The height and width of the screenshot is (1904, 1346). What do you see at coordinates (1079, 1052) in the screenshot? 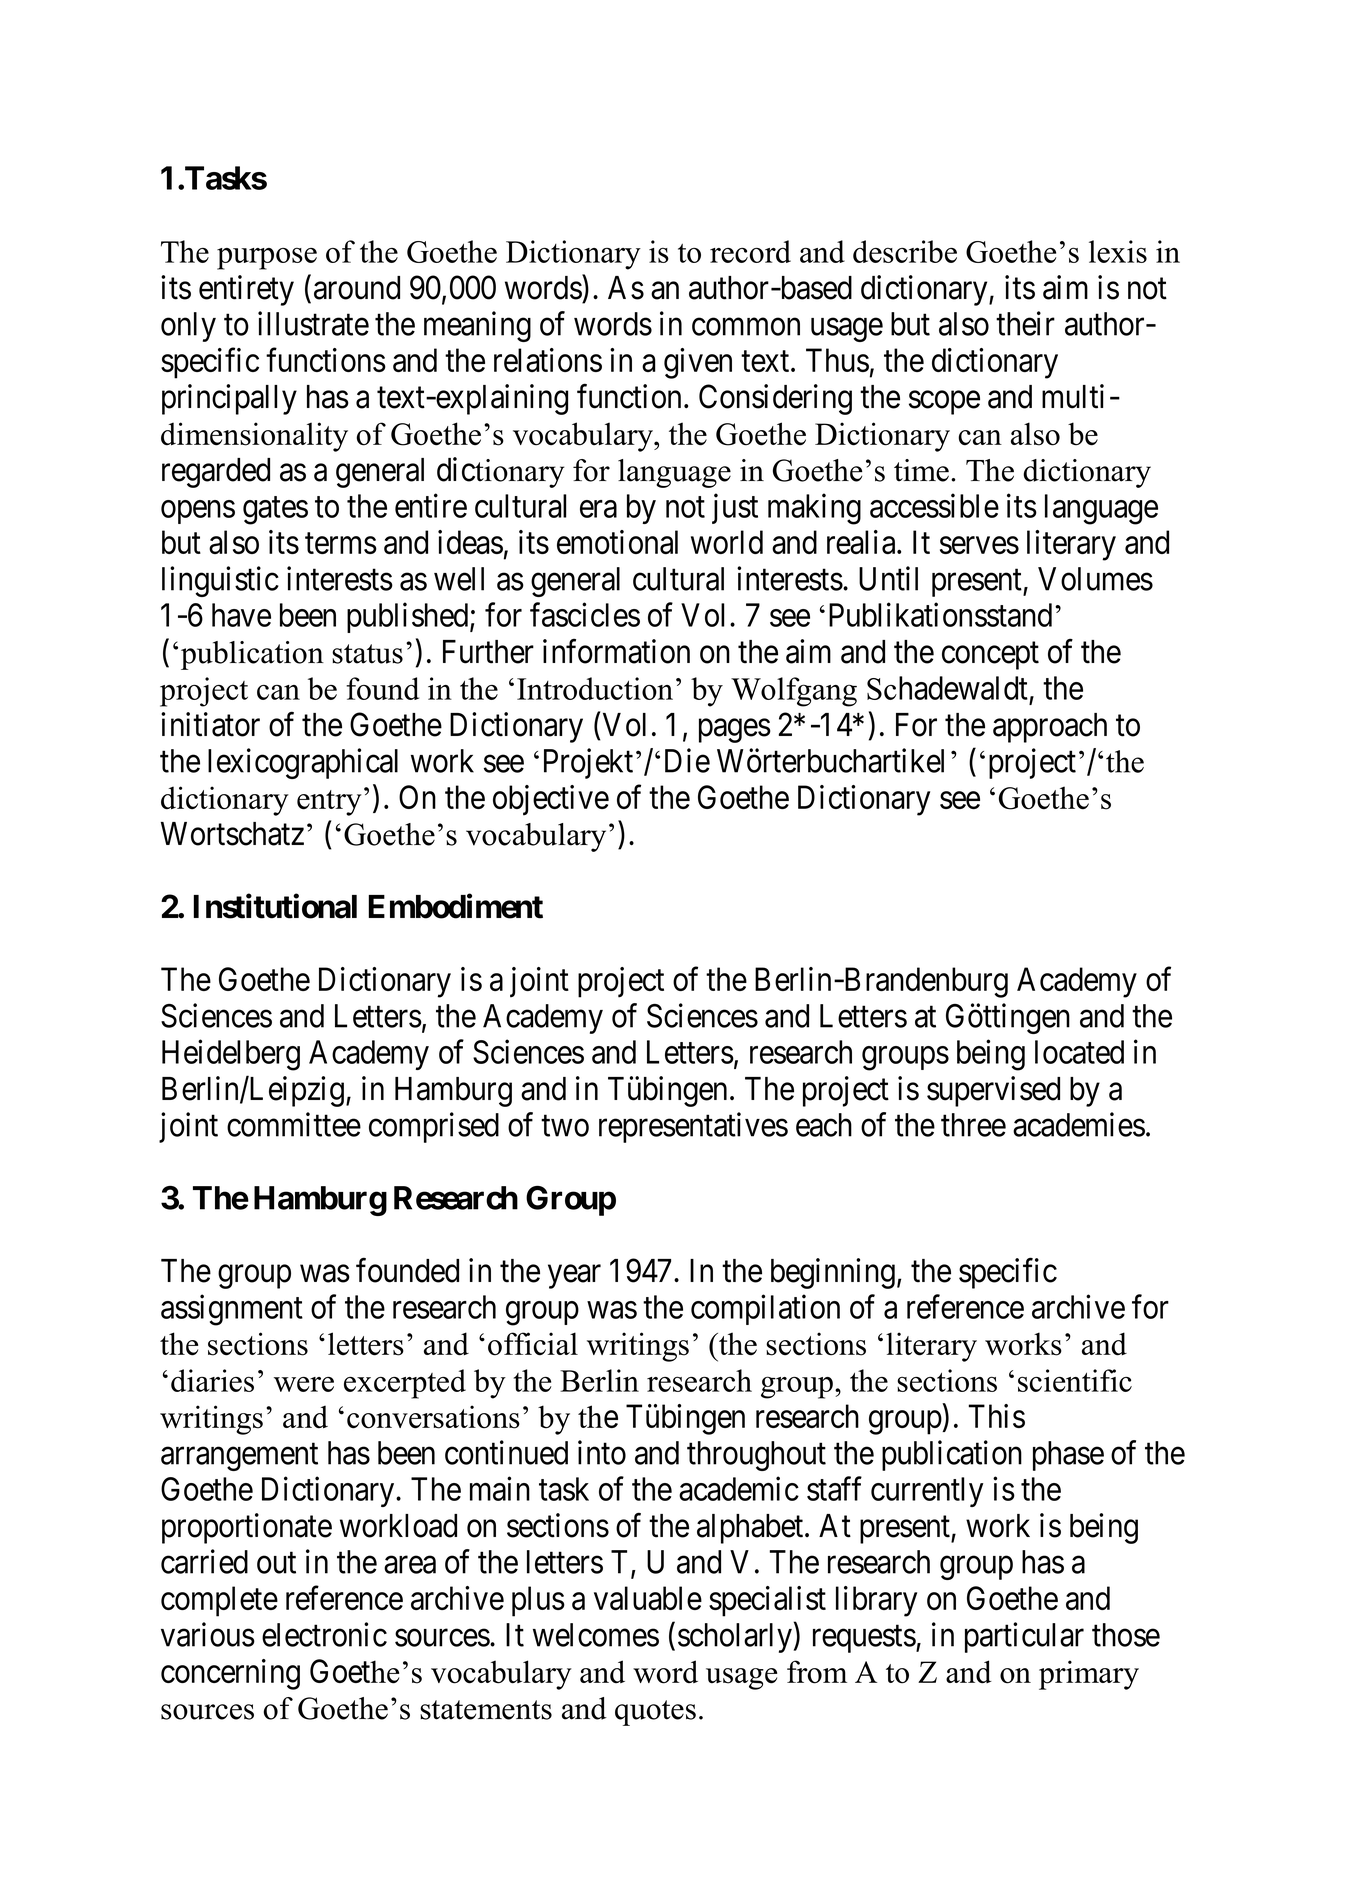
I see `located` at bounding box center [1079, 1052].
